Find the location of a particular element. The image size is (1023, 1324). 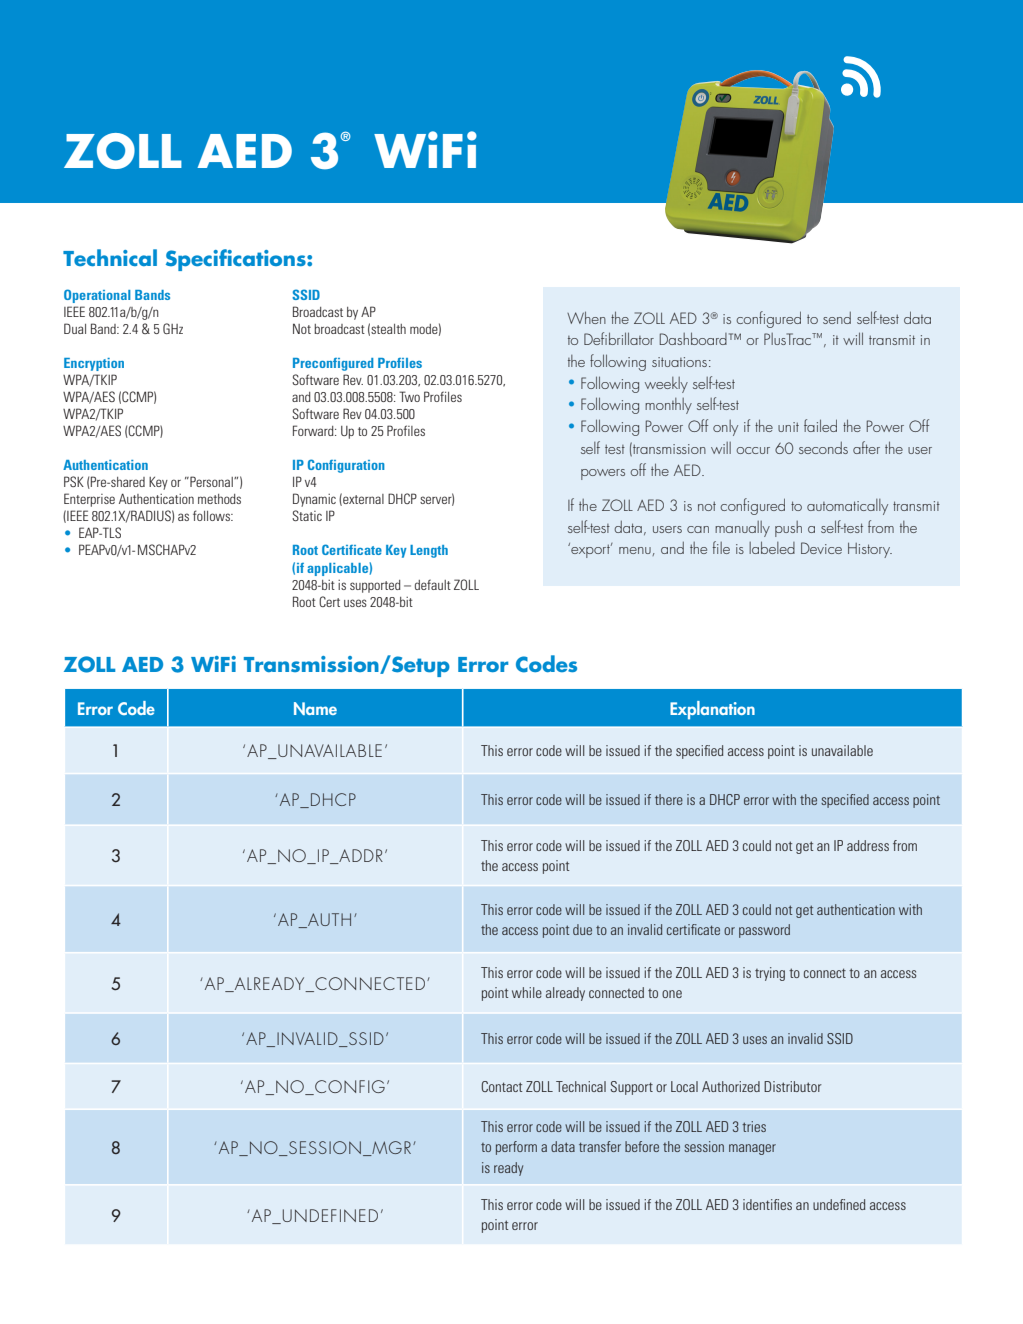

due is located at coordinates (582, 929).
